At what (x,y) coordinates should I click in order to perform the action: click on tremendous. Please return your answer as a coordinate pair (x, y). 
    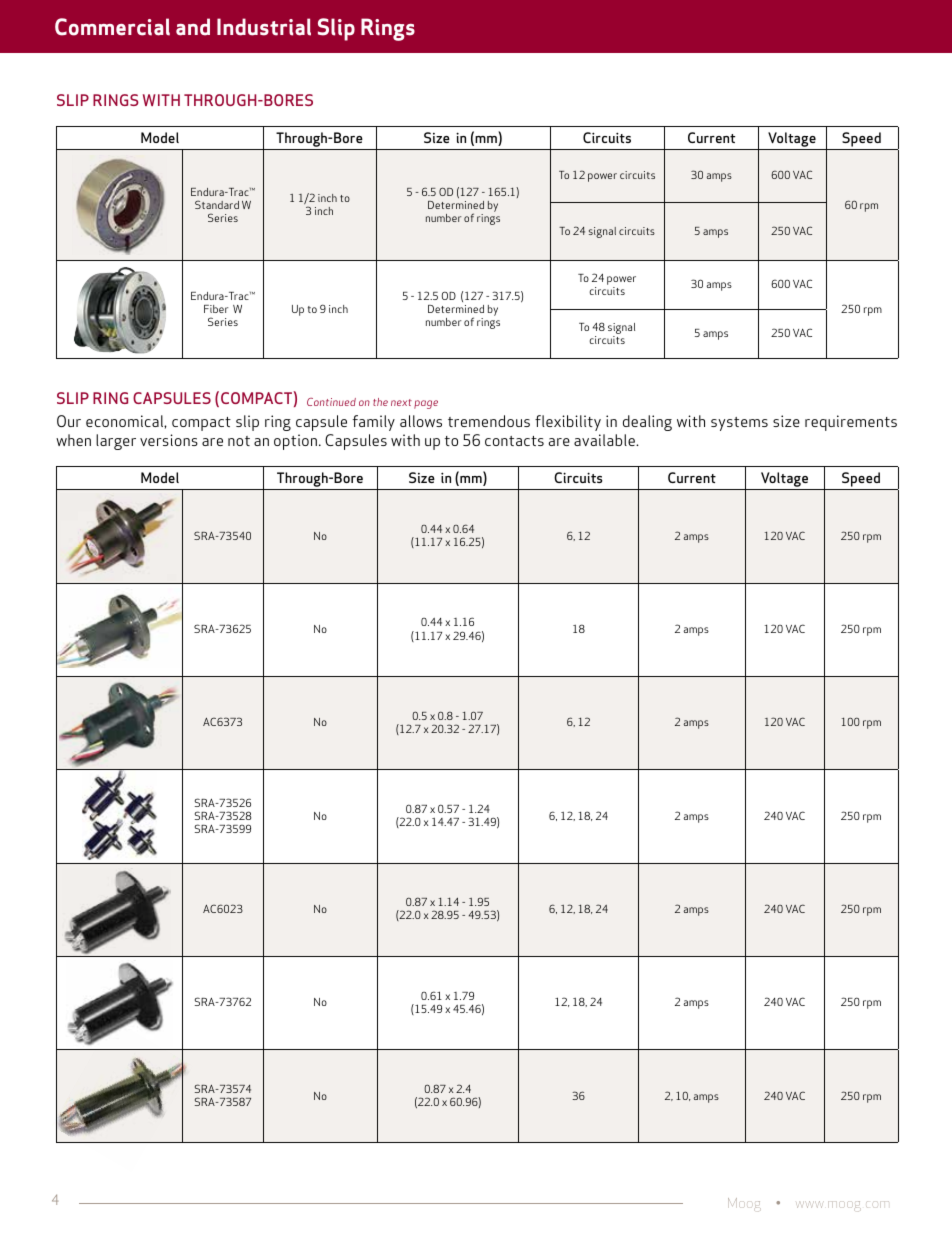
    Looking at the image, I should click on (489, 421).
